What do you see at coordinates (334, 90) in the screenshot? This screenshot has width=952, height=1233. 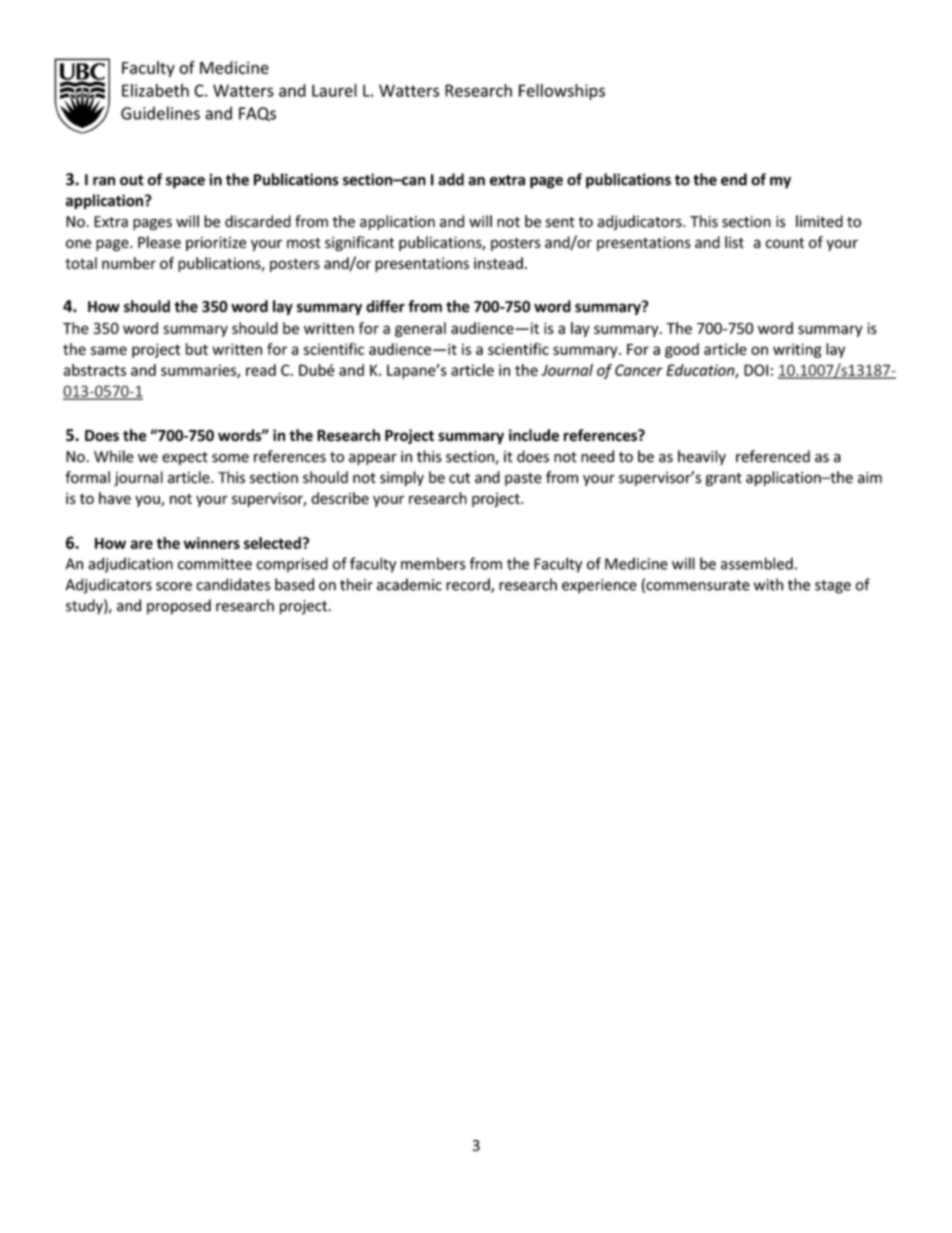 I see `Laurel` at bounding box center [334, 90].
